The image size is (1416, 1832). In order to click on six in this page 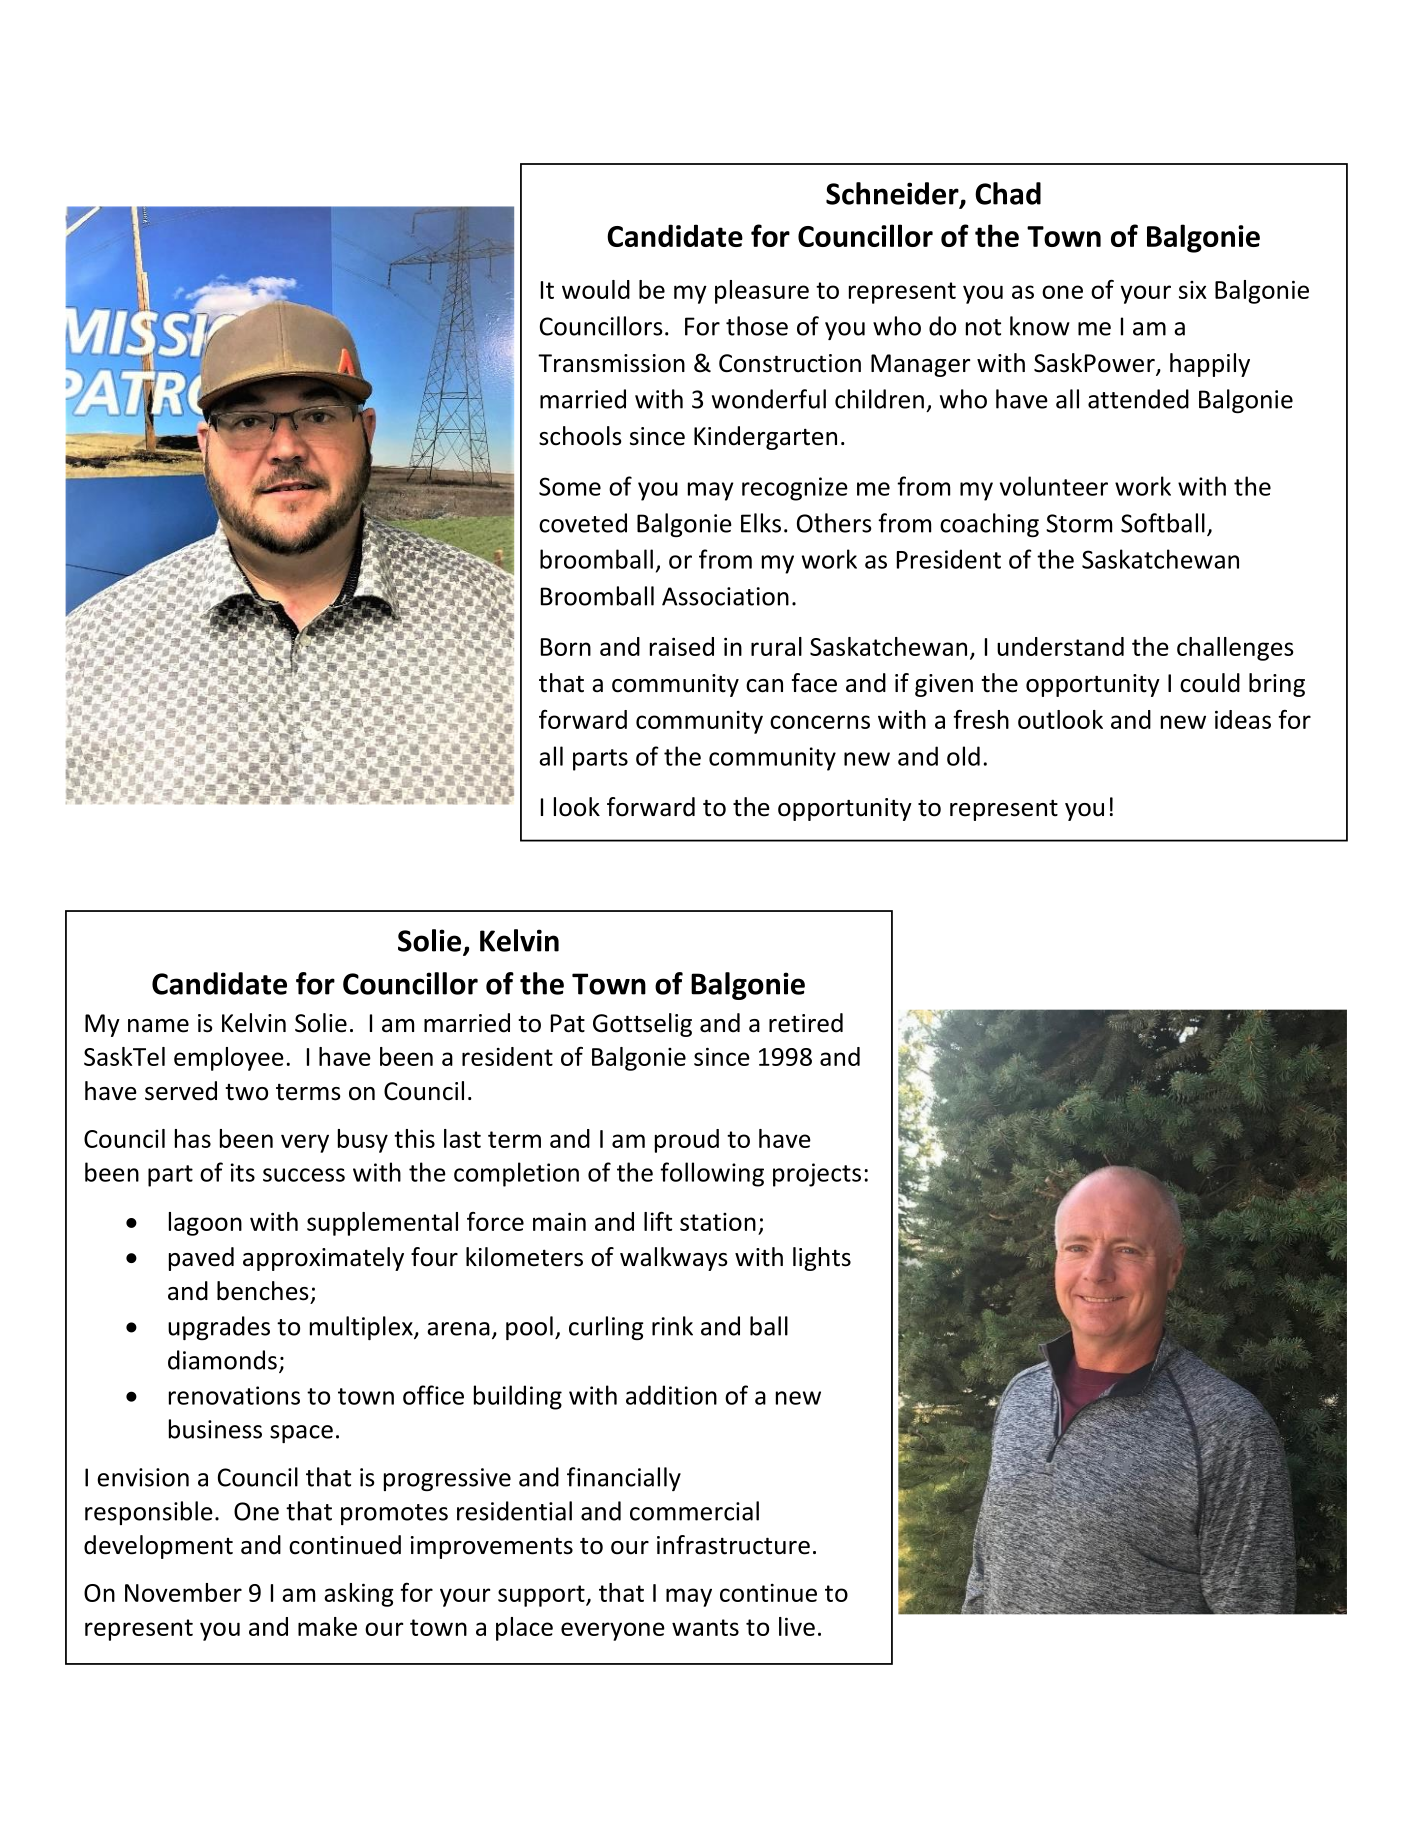, I will do `click(1193, 290)`.
